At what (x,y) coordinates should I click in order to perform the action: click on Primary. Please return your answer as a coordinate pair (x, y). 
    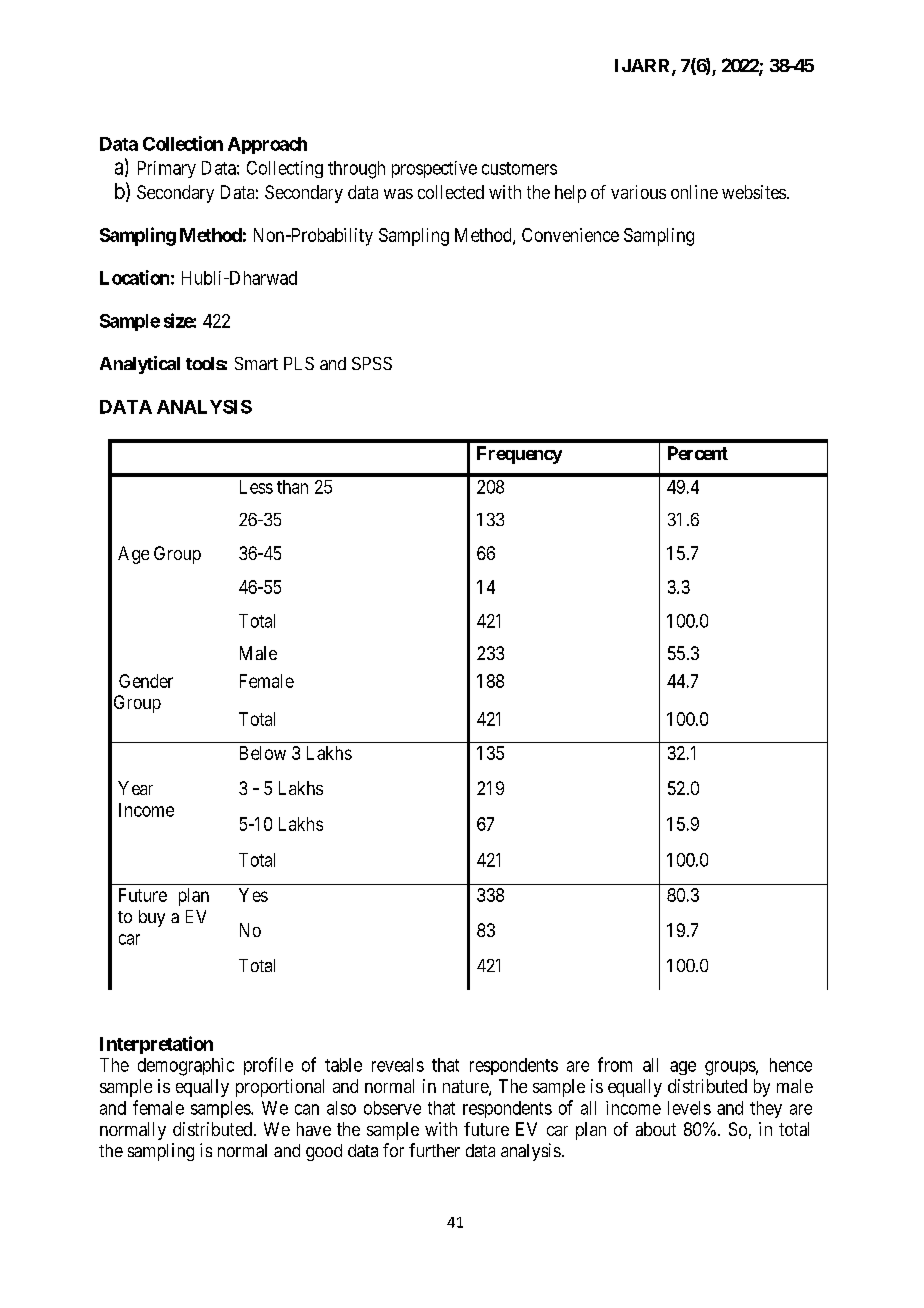
    Looking at the image, I should click on (167, 169).
